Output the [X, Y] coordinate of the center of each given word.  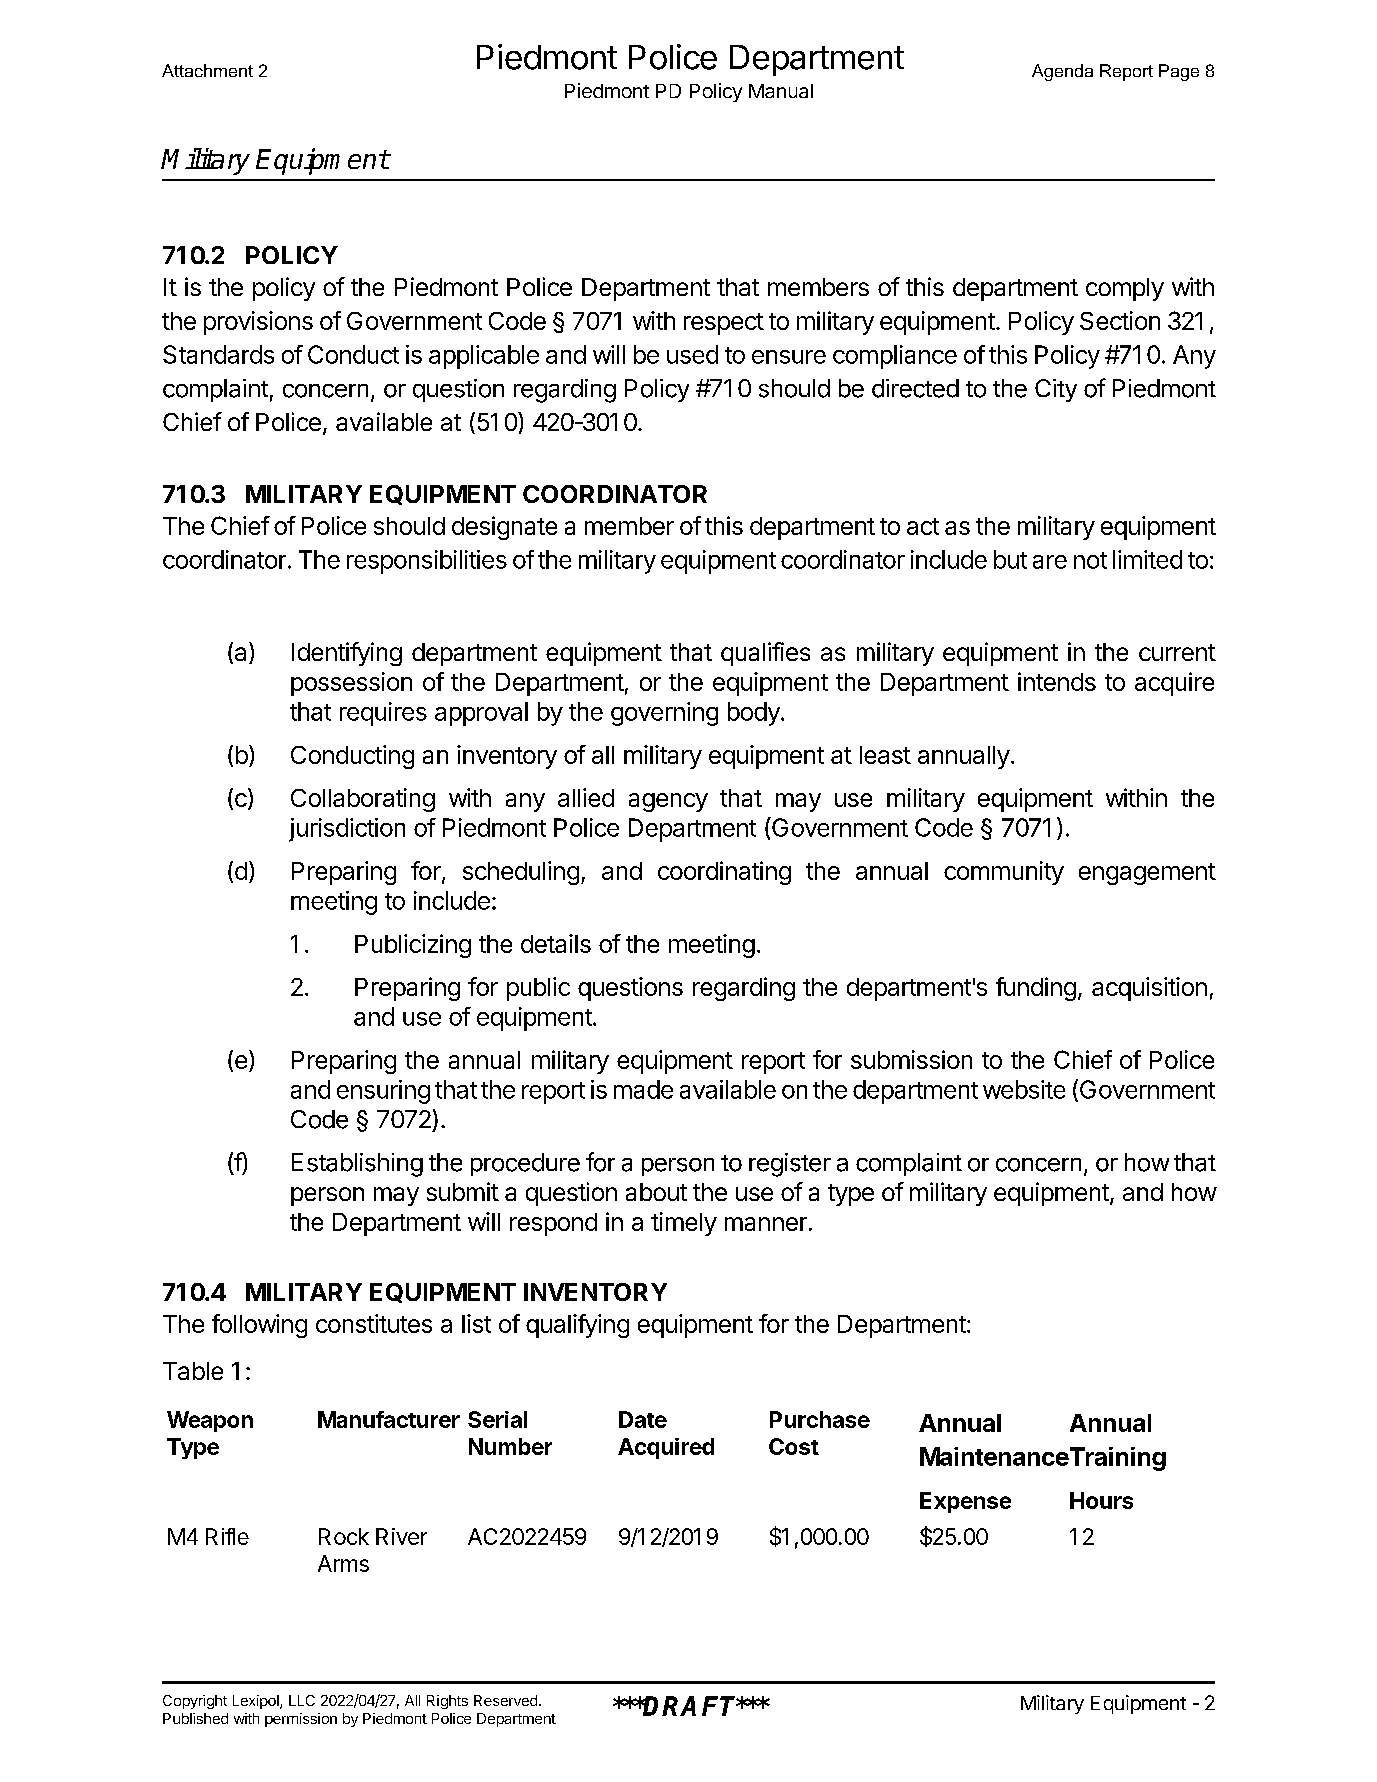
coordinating [724, 873]
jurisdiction [347, 830]
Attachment [207, 70]
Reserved [505, 1700]
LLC [302, 1700]
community [1004, 873]
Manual [781, 91]
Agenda [1062, 72]
